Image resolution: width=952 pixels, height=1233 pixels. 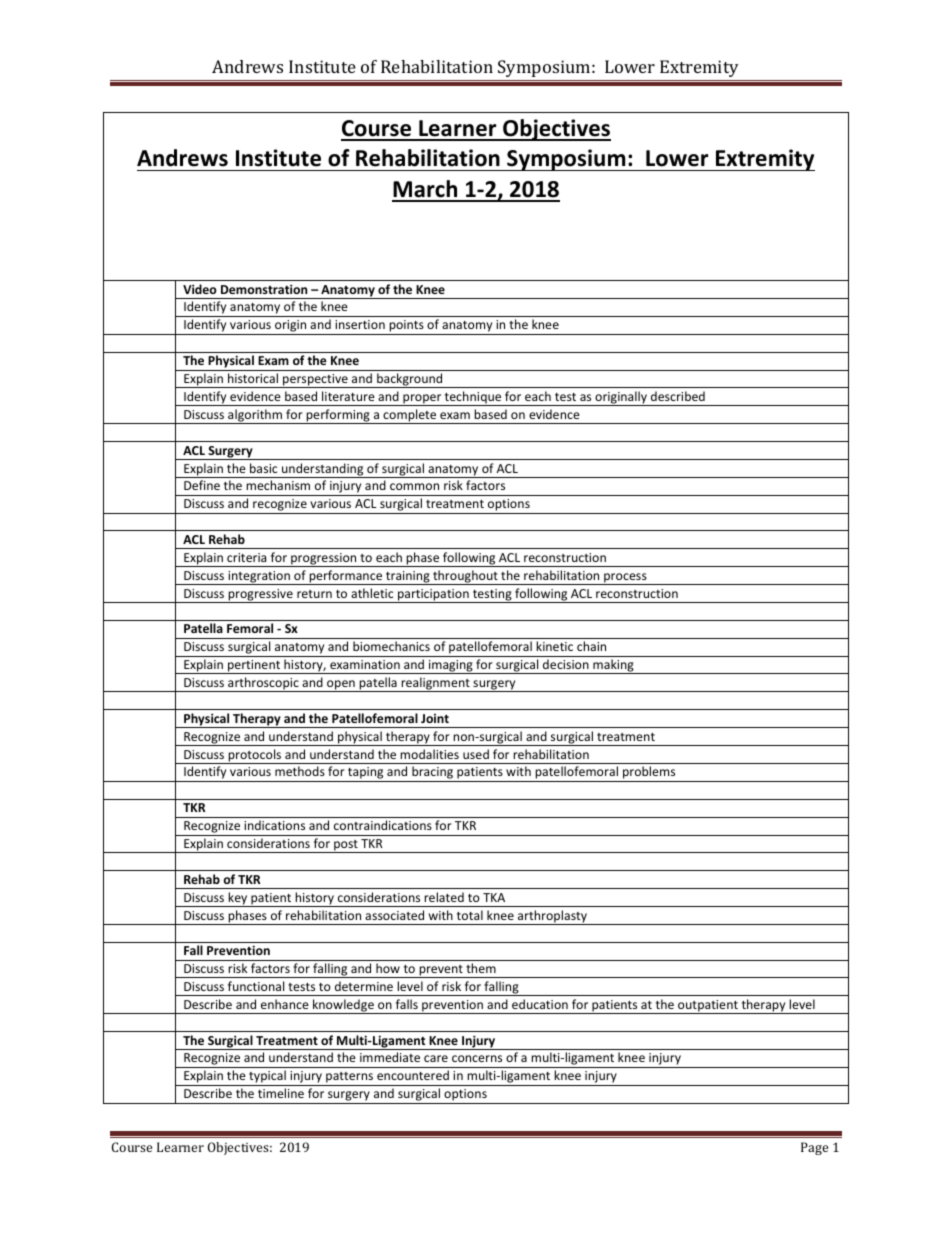 What do you see at coordinates (552, 917) in the page?
I see `arthroplasty` at bounding box center [552, 917].
